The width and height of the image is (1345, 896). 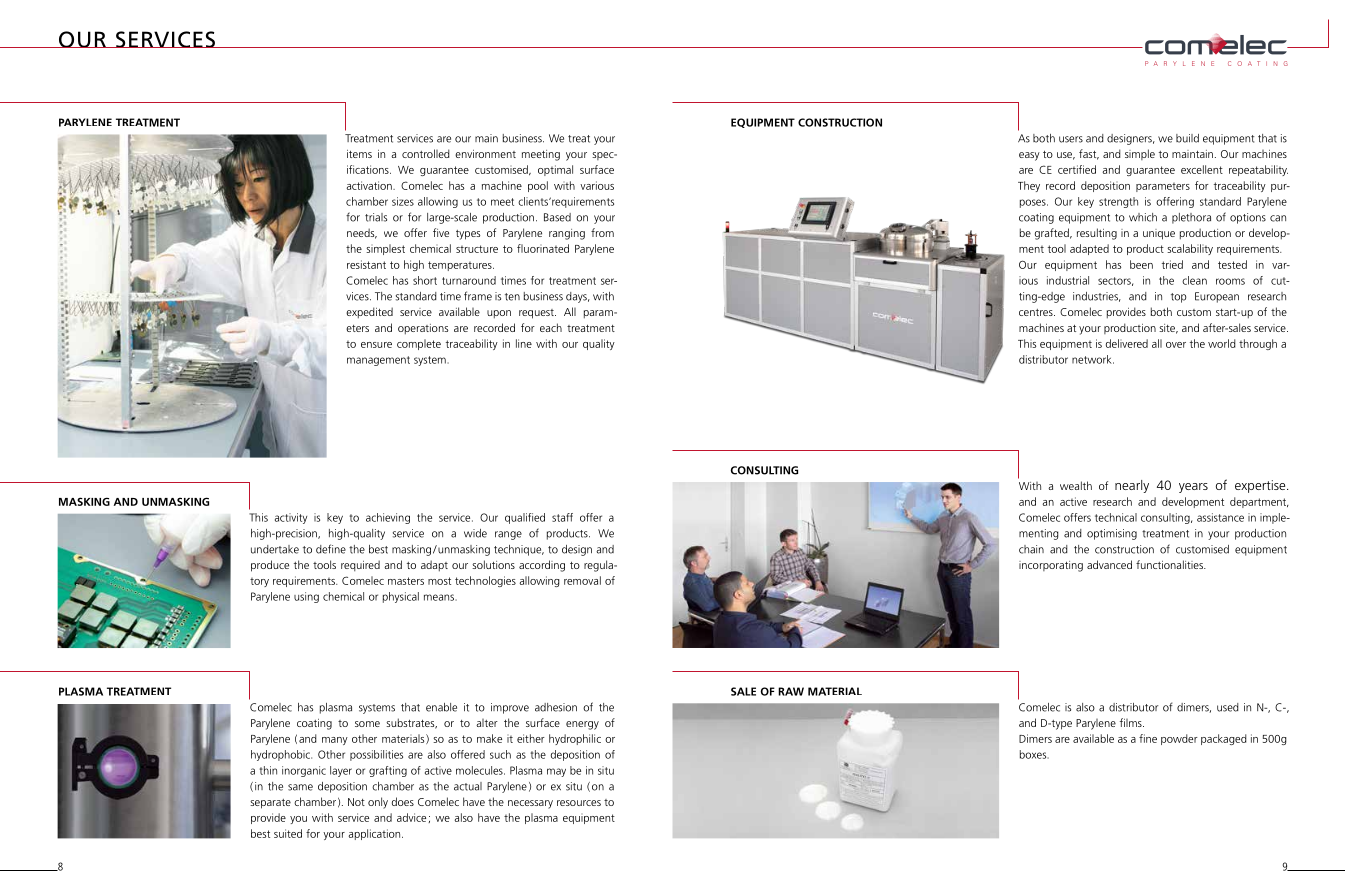 I want to click on items, so click(x=359, y=154).
